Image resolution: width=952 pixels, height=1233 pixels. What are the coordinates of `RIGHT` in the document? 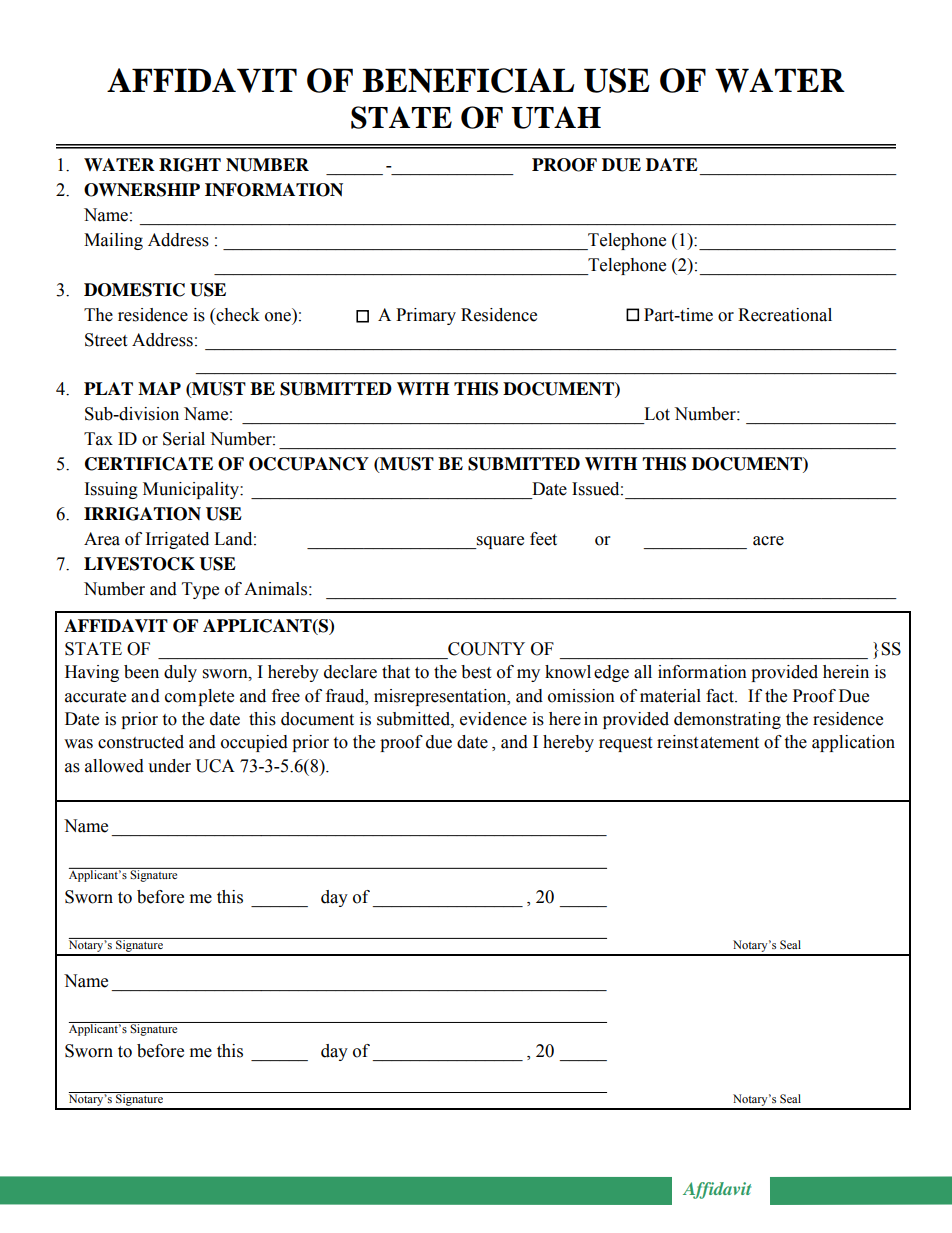 It's located at (190, 165).
